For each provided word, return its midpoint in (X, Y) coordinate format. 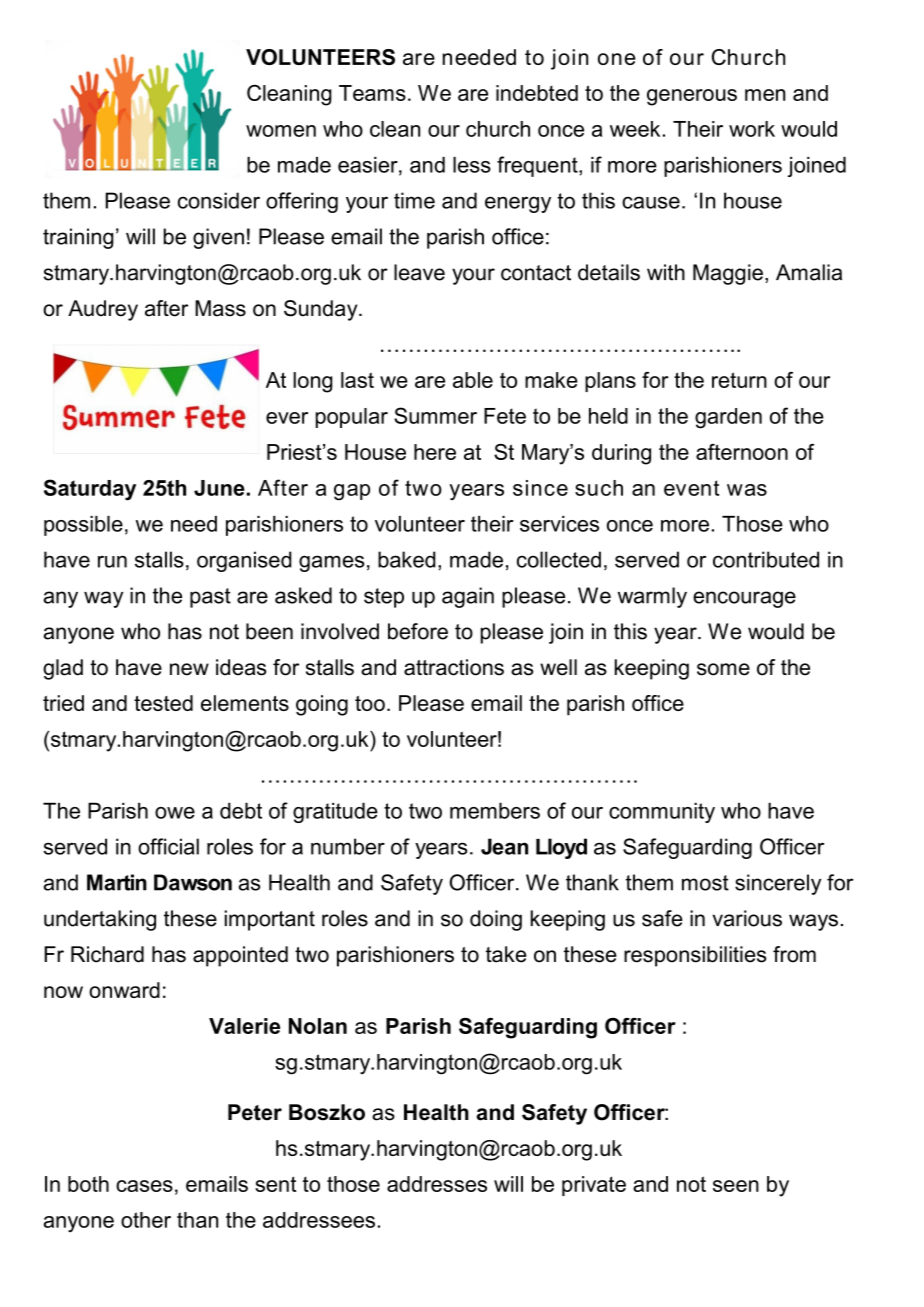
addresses (437, 1184)
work (752, 129)
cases (144, 1186)
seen (736, 1186)
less (472, 165)
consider (219, 200)
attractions (454, 667)
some (723, 669)
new (189, 669)
